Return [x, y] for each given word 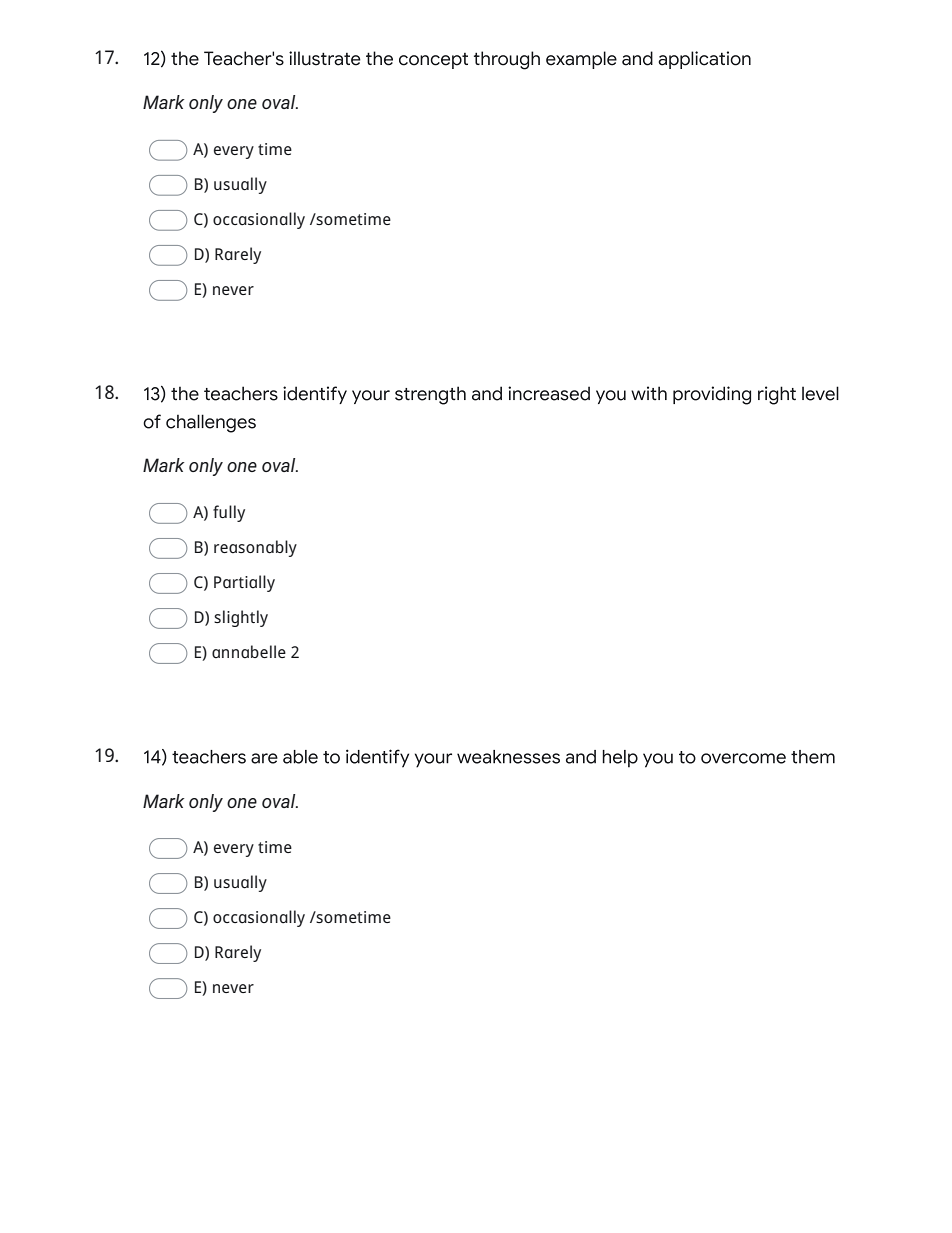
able [300, 757]
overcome [743, 758]
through [507, 60]
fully [229, 513]
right [777, 395]
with [649, 393]
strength [430, 395]
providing [712, 395]
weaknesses [508, 757]
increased [549, 393]
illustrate [325, 58]
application [704, 60]
